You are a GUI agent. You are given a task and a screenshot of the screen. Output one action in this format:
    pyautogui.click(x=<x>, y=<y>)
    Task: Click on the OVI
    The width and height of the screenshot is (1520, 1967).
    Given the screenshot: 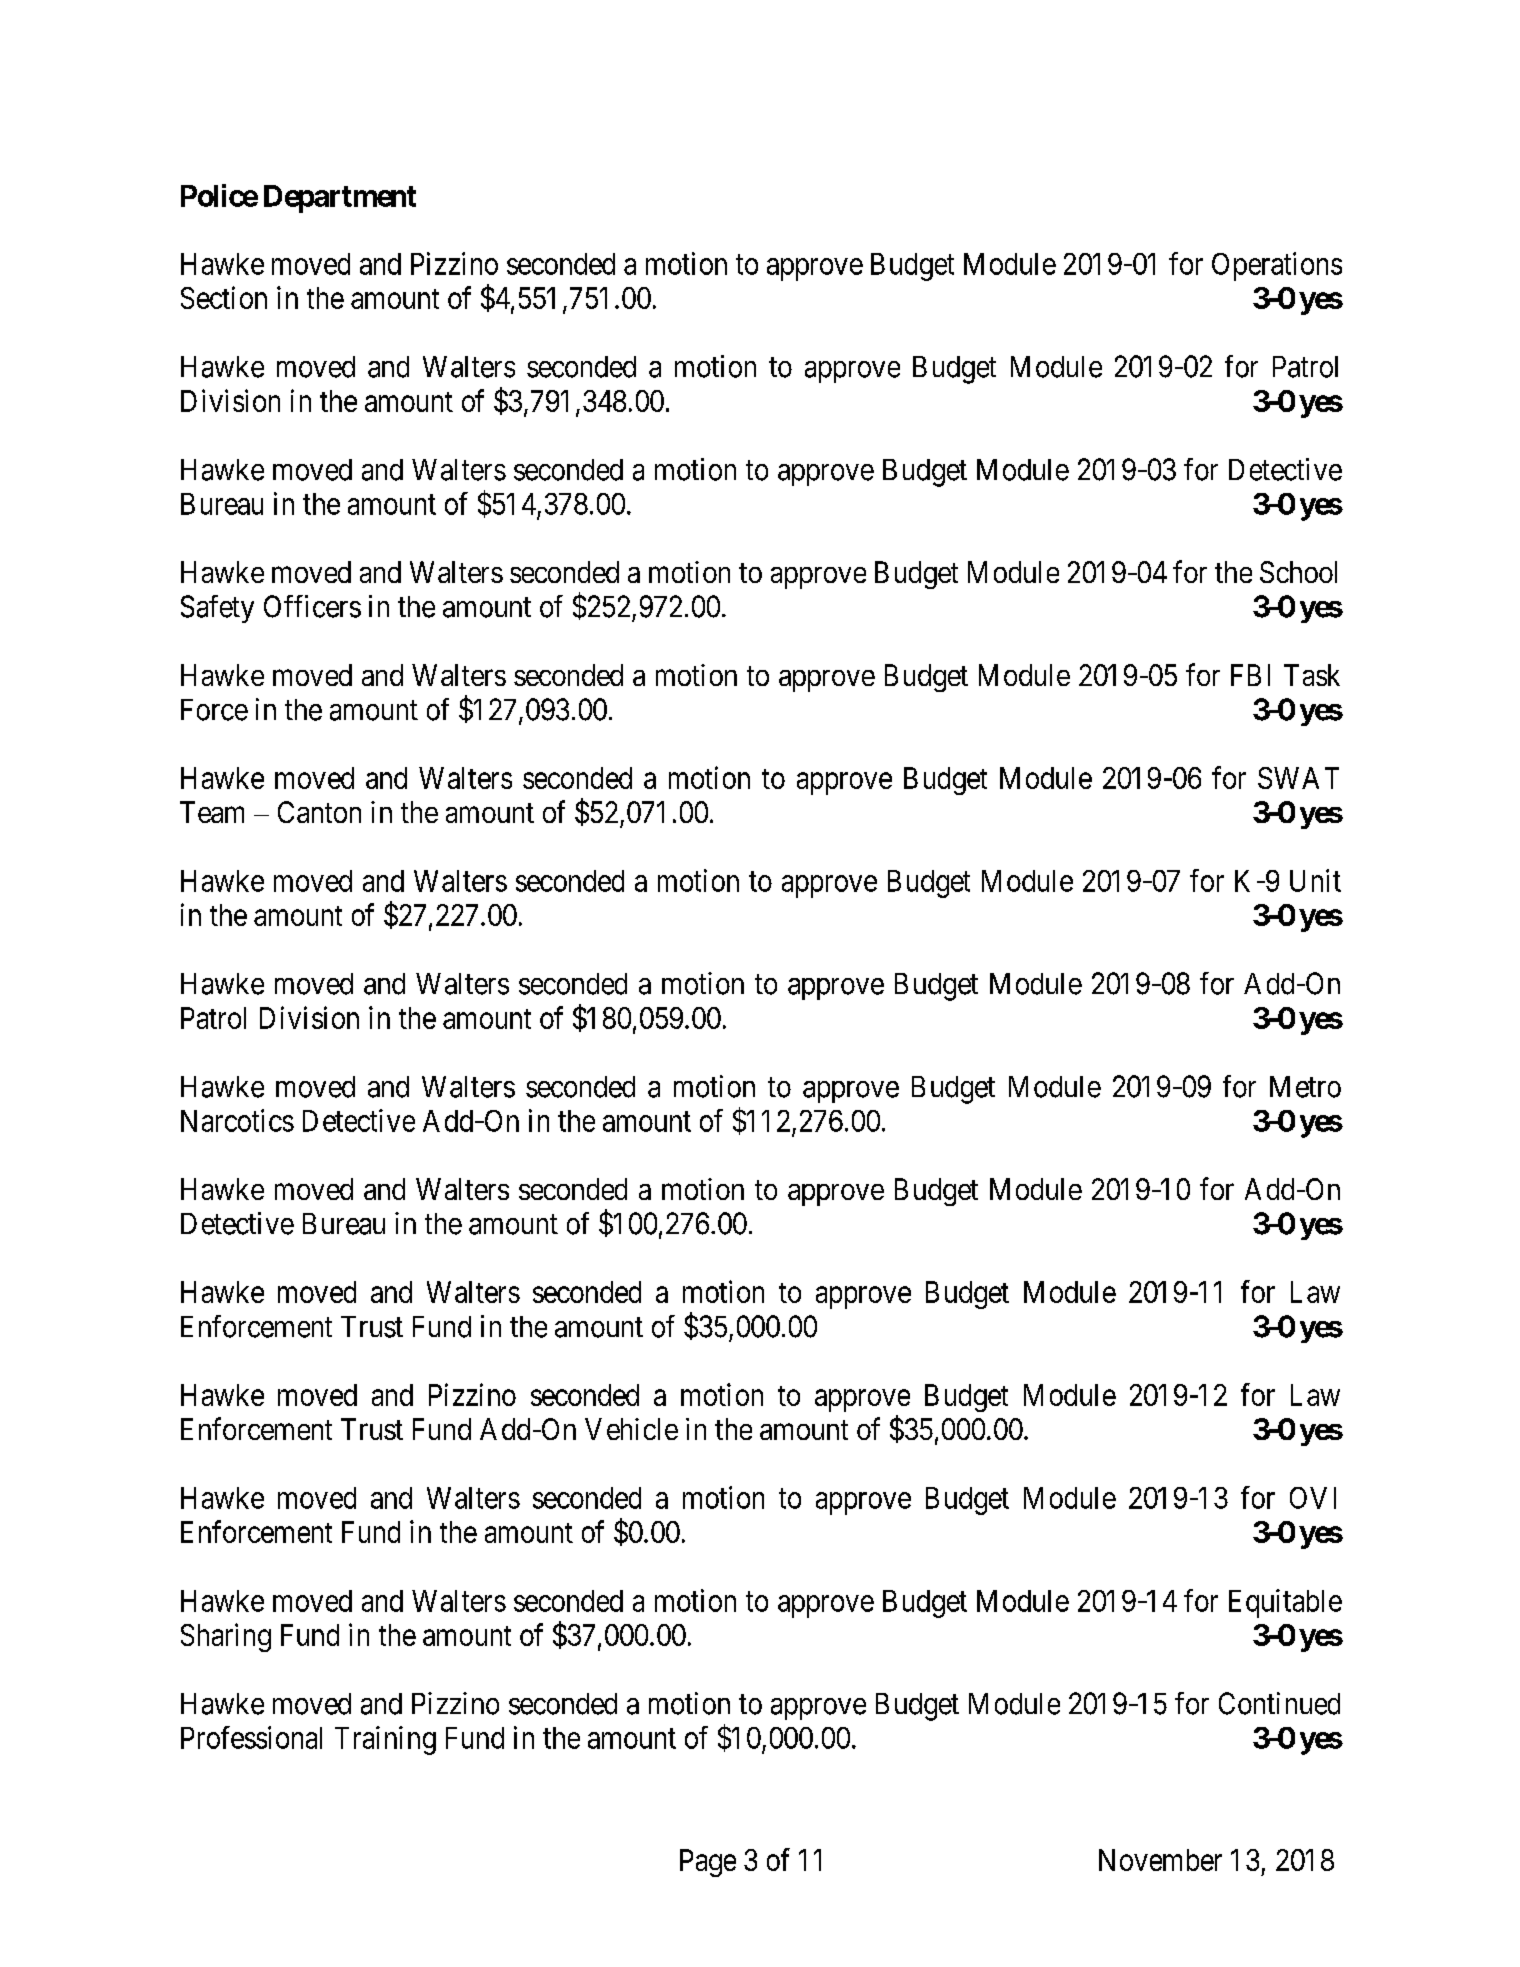 What is the action you would take?
    pyautogui.click(x=1313, y=1498)
